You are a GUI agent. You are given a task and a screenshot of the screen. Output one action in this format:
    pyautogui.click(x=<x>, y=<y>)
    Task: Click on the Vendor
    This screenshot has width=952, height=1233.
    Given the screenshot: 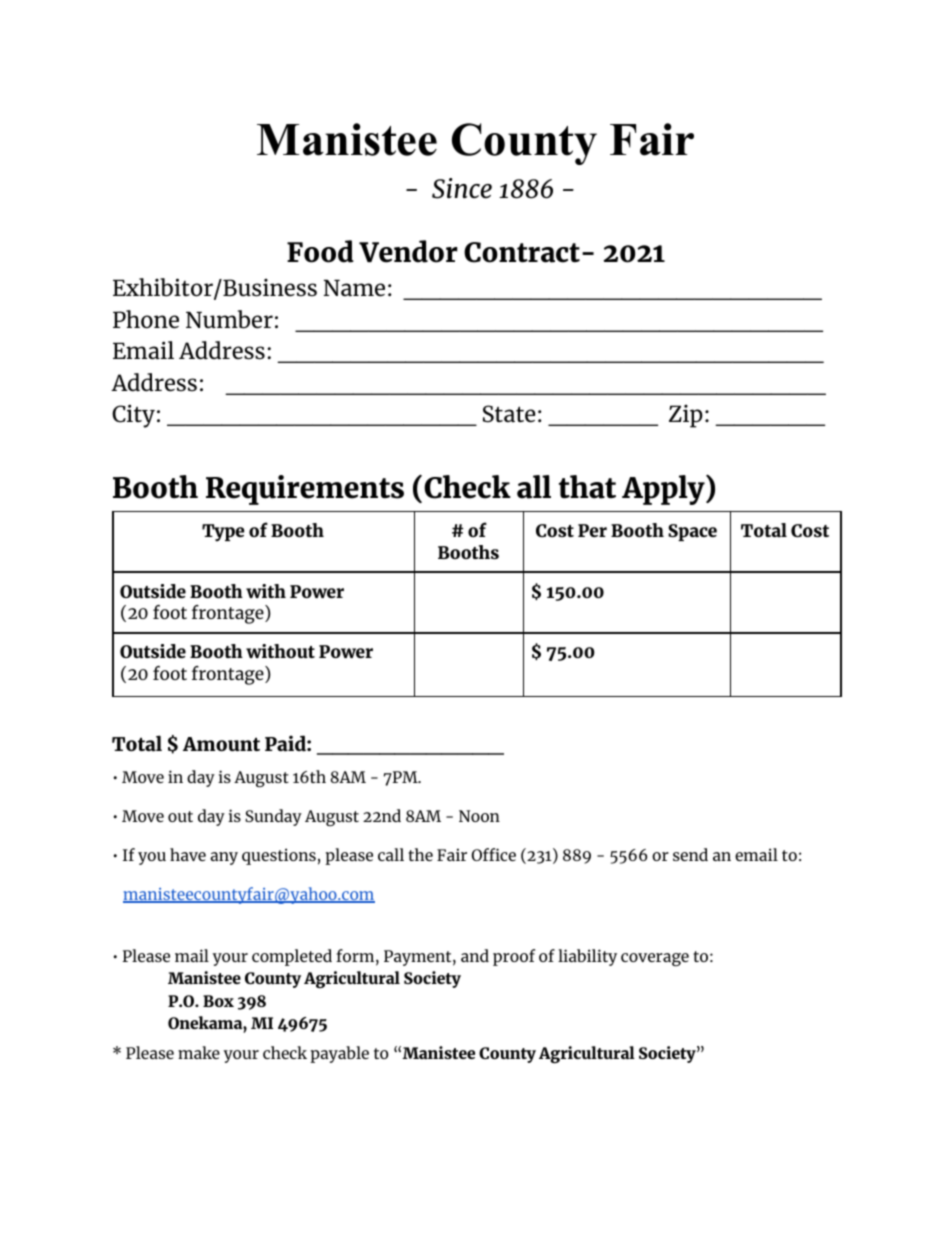 What is the action you would take?
    pyautogui.click(x=408, y=251)
